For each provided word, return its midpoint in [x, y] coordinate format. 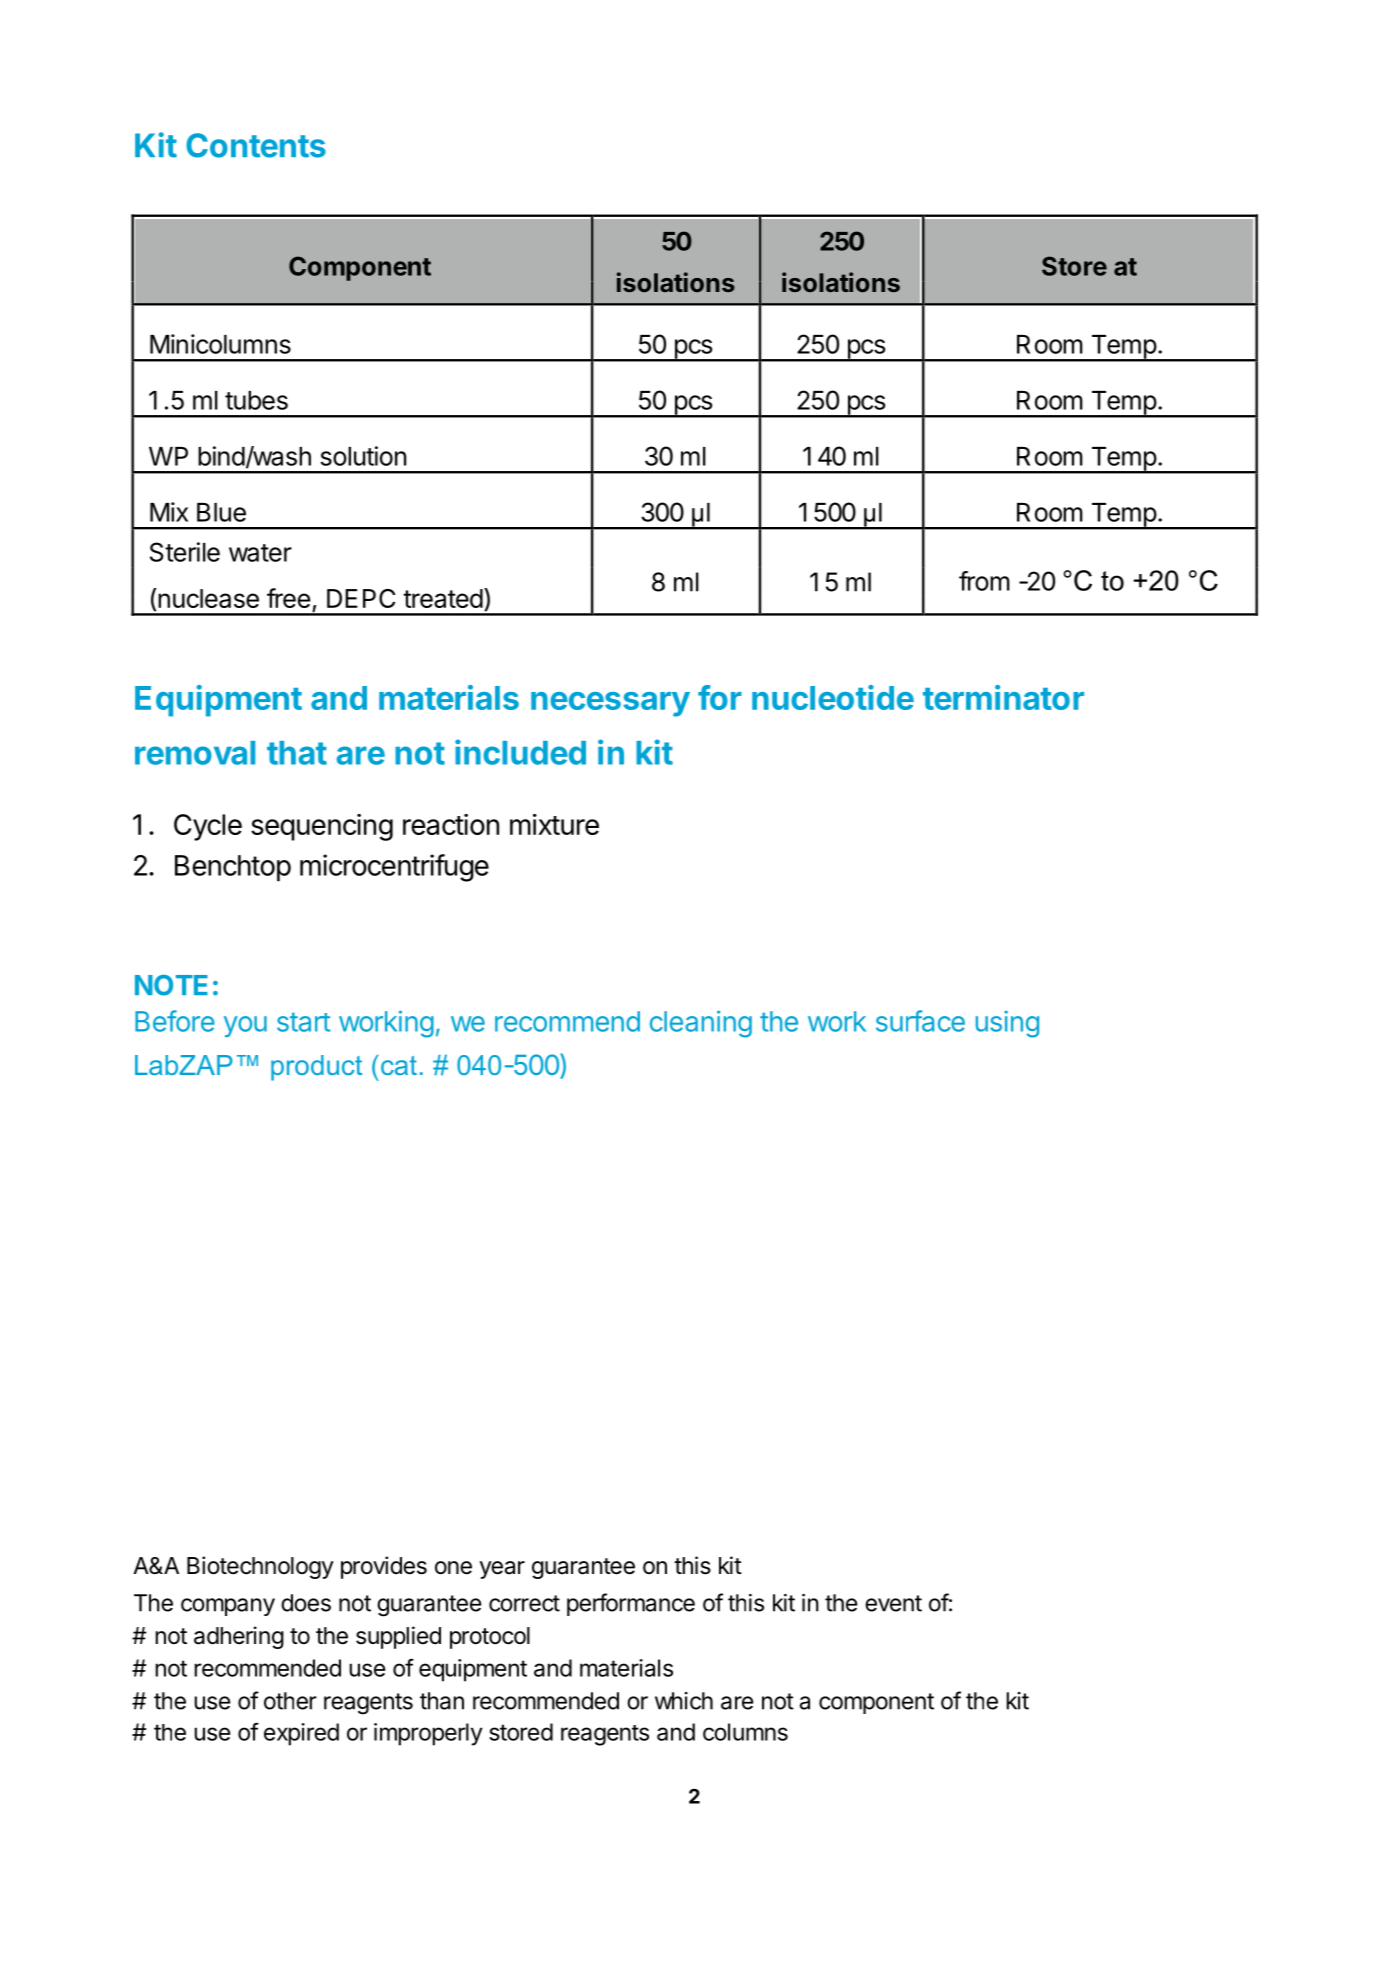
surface [920, 1021]
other [290, 1701]
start [303, 1022]
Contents [256, 145]
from [984, 581]
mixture [554, 824]
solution [363, 456]
